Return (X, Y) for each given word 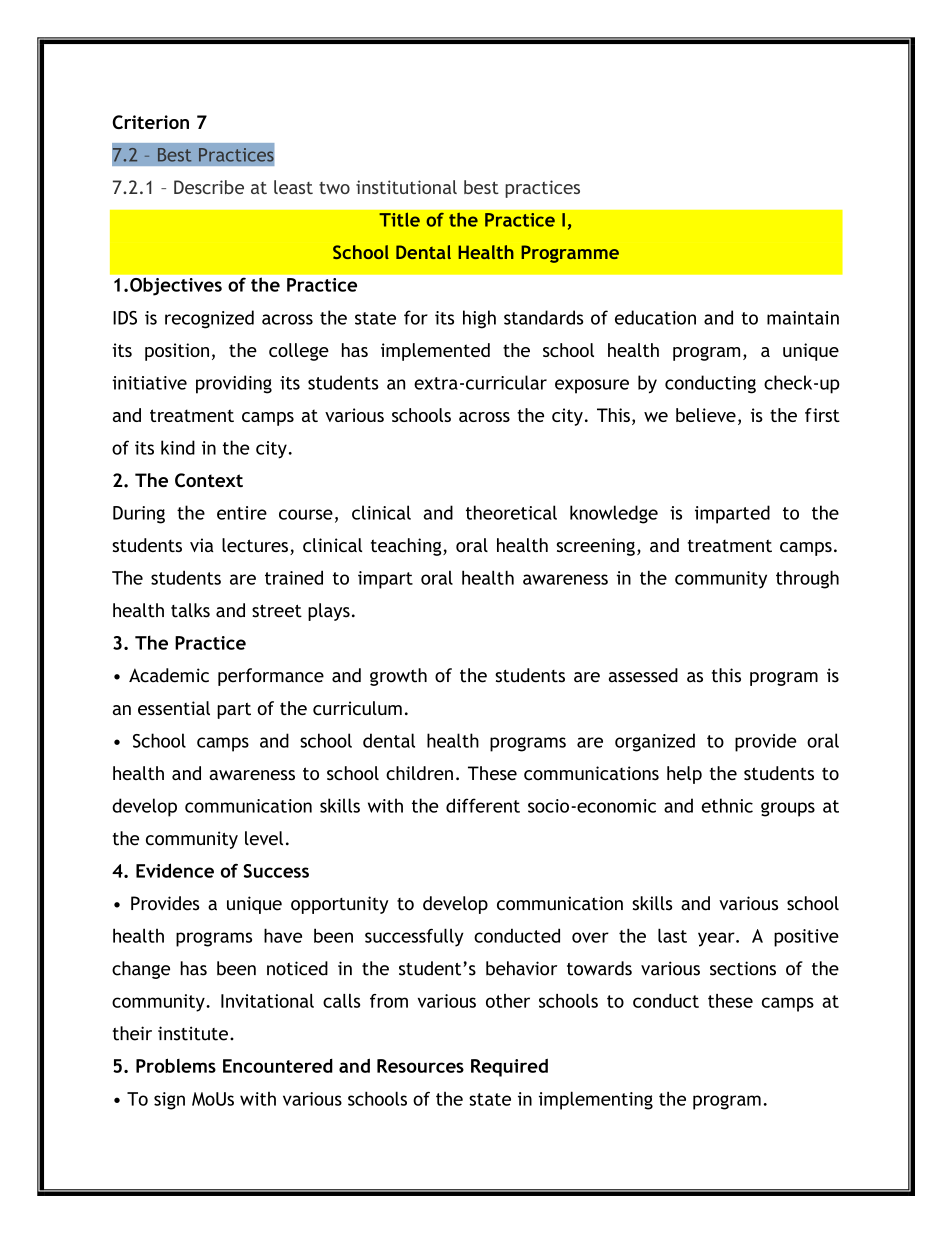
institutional (406, 187)
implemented (435, 352)
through (807, 579)
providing (234, 384)
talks (190, 610)
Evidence (175, 870)
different (483, 805)
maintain (803, 318)
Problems (176, 1065)
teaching (407, 547)
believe (706, 415)
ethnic (727, 805)
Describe (209, 187)
